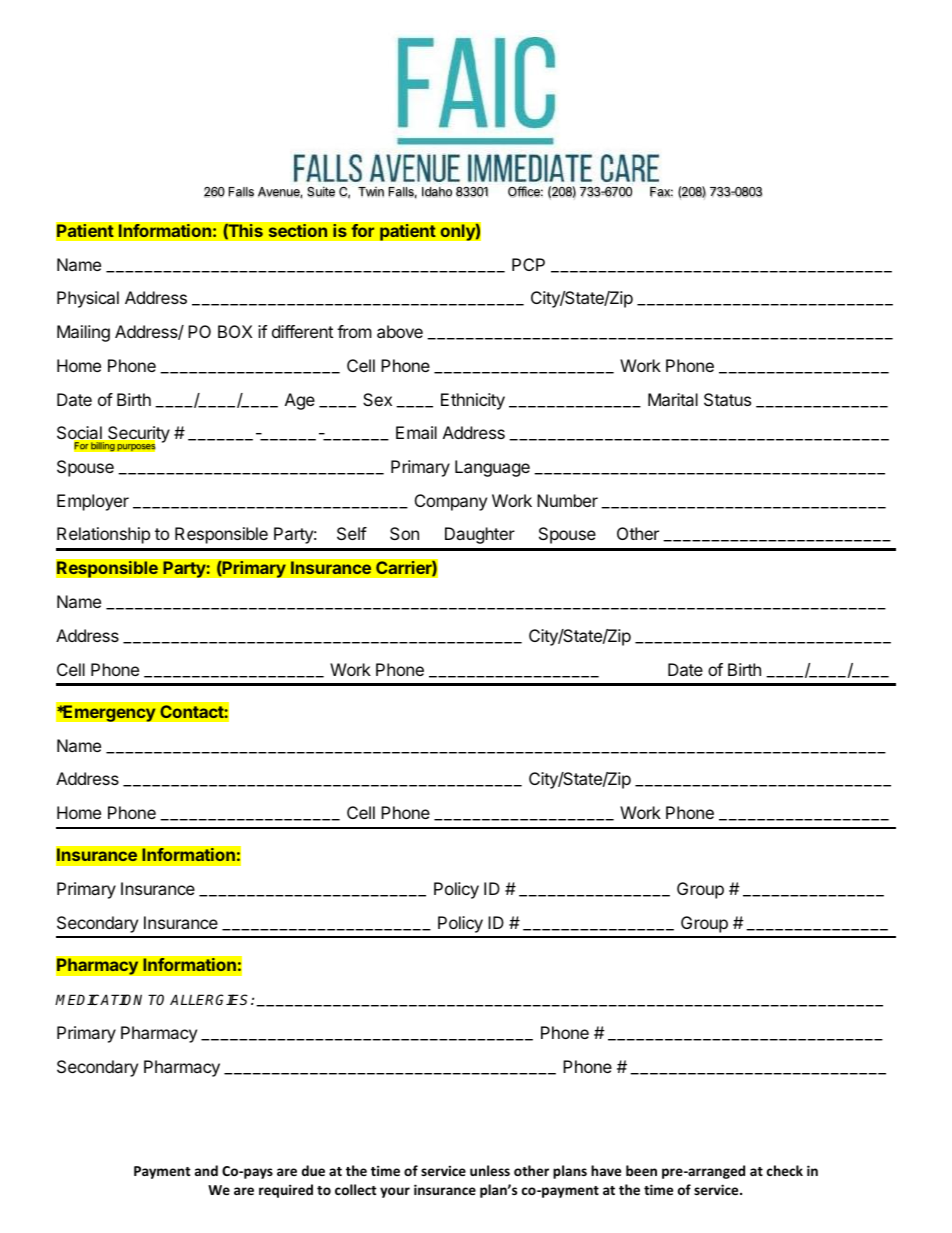 The height and width of the screenshot is (1233, 952). I want to click on PCP, so click(528, 264).
